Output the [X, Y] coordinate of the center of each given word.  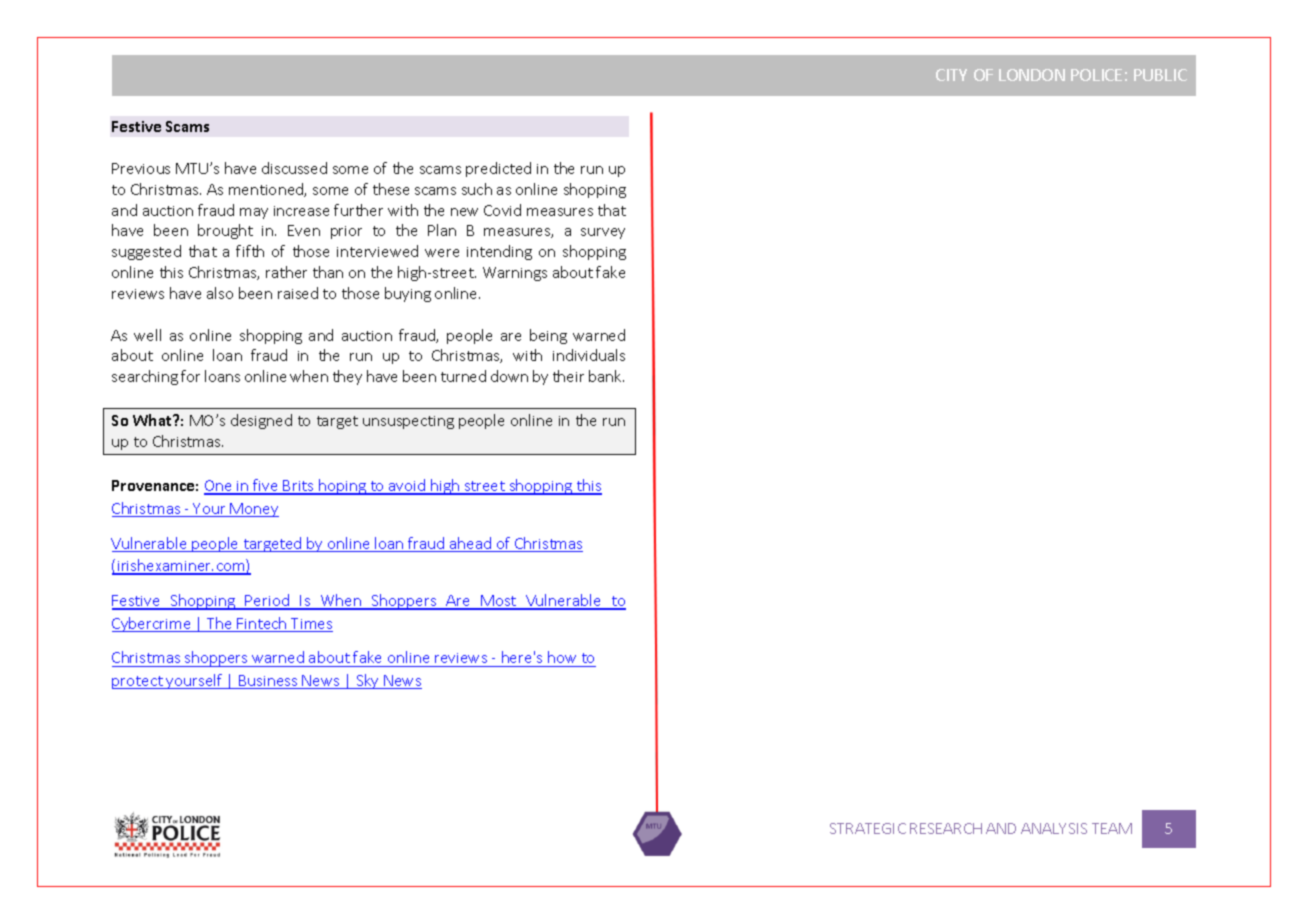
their [568, 376]
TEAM [1112, 828]
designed [261, 421]
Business [269, 682]
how [563, 659]
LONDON [1032, 75]
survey [603, 233]
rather [286, 272]
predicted [498, 169]
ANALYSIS [1054, 828]
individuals [589, 355]
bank [606, 376]
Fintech [262, 624]
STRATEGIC [868, 828]
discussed [294, 168]
